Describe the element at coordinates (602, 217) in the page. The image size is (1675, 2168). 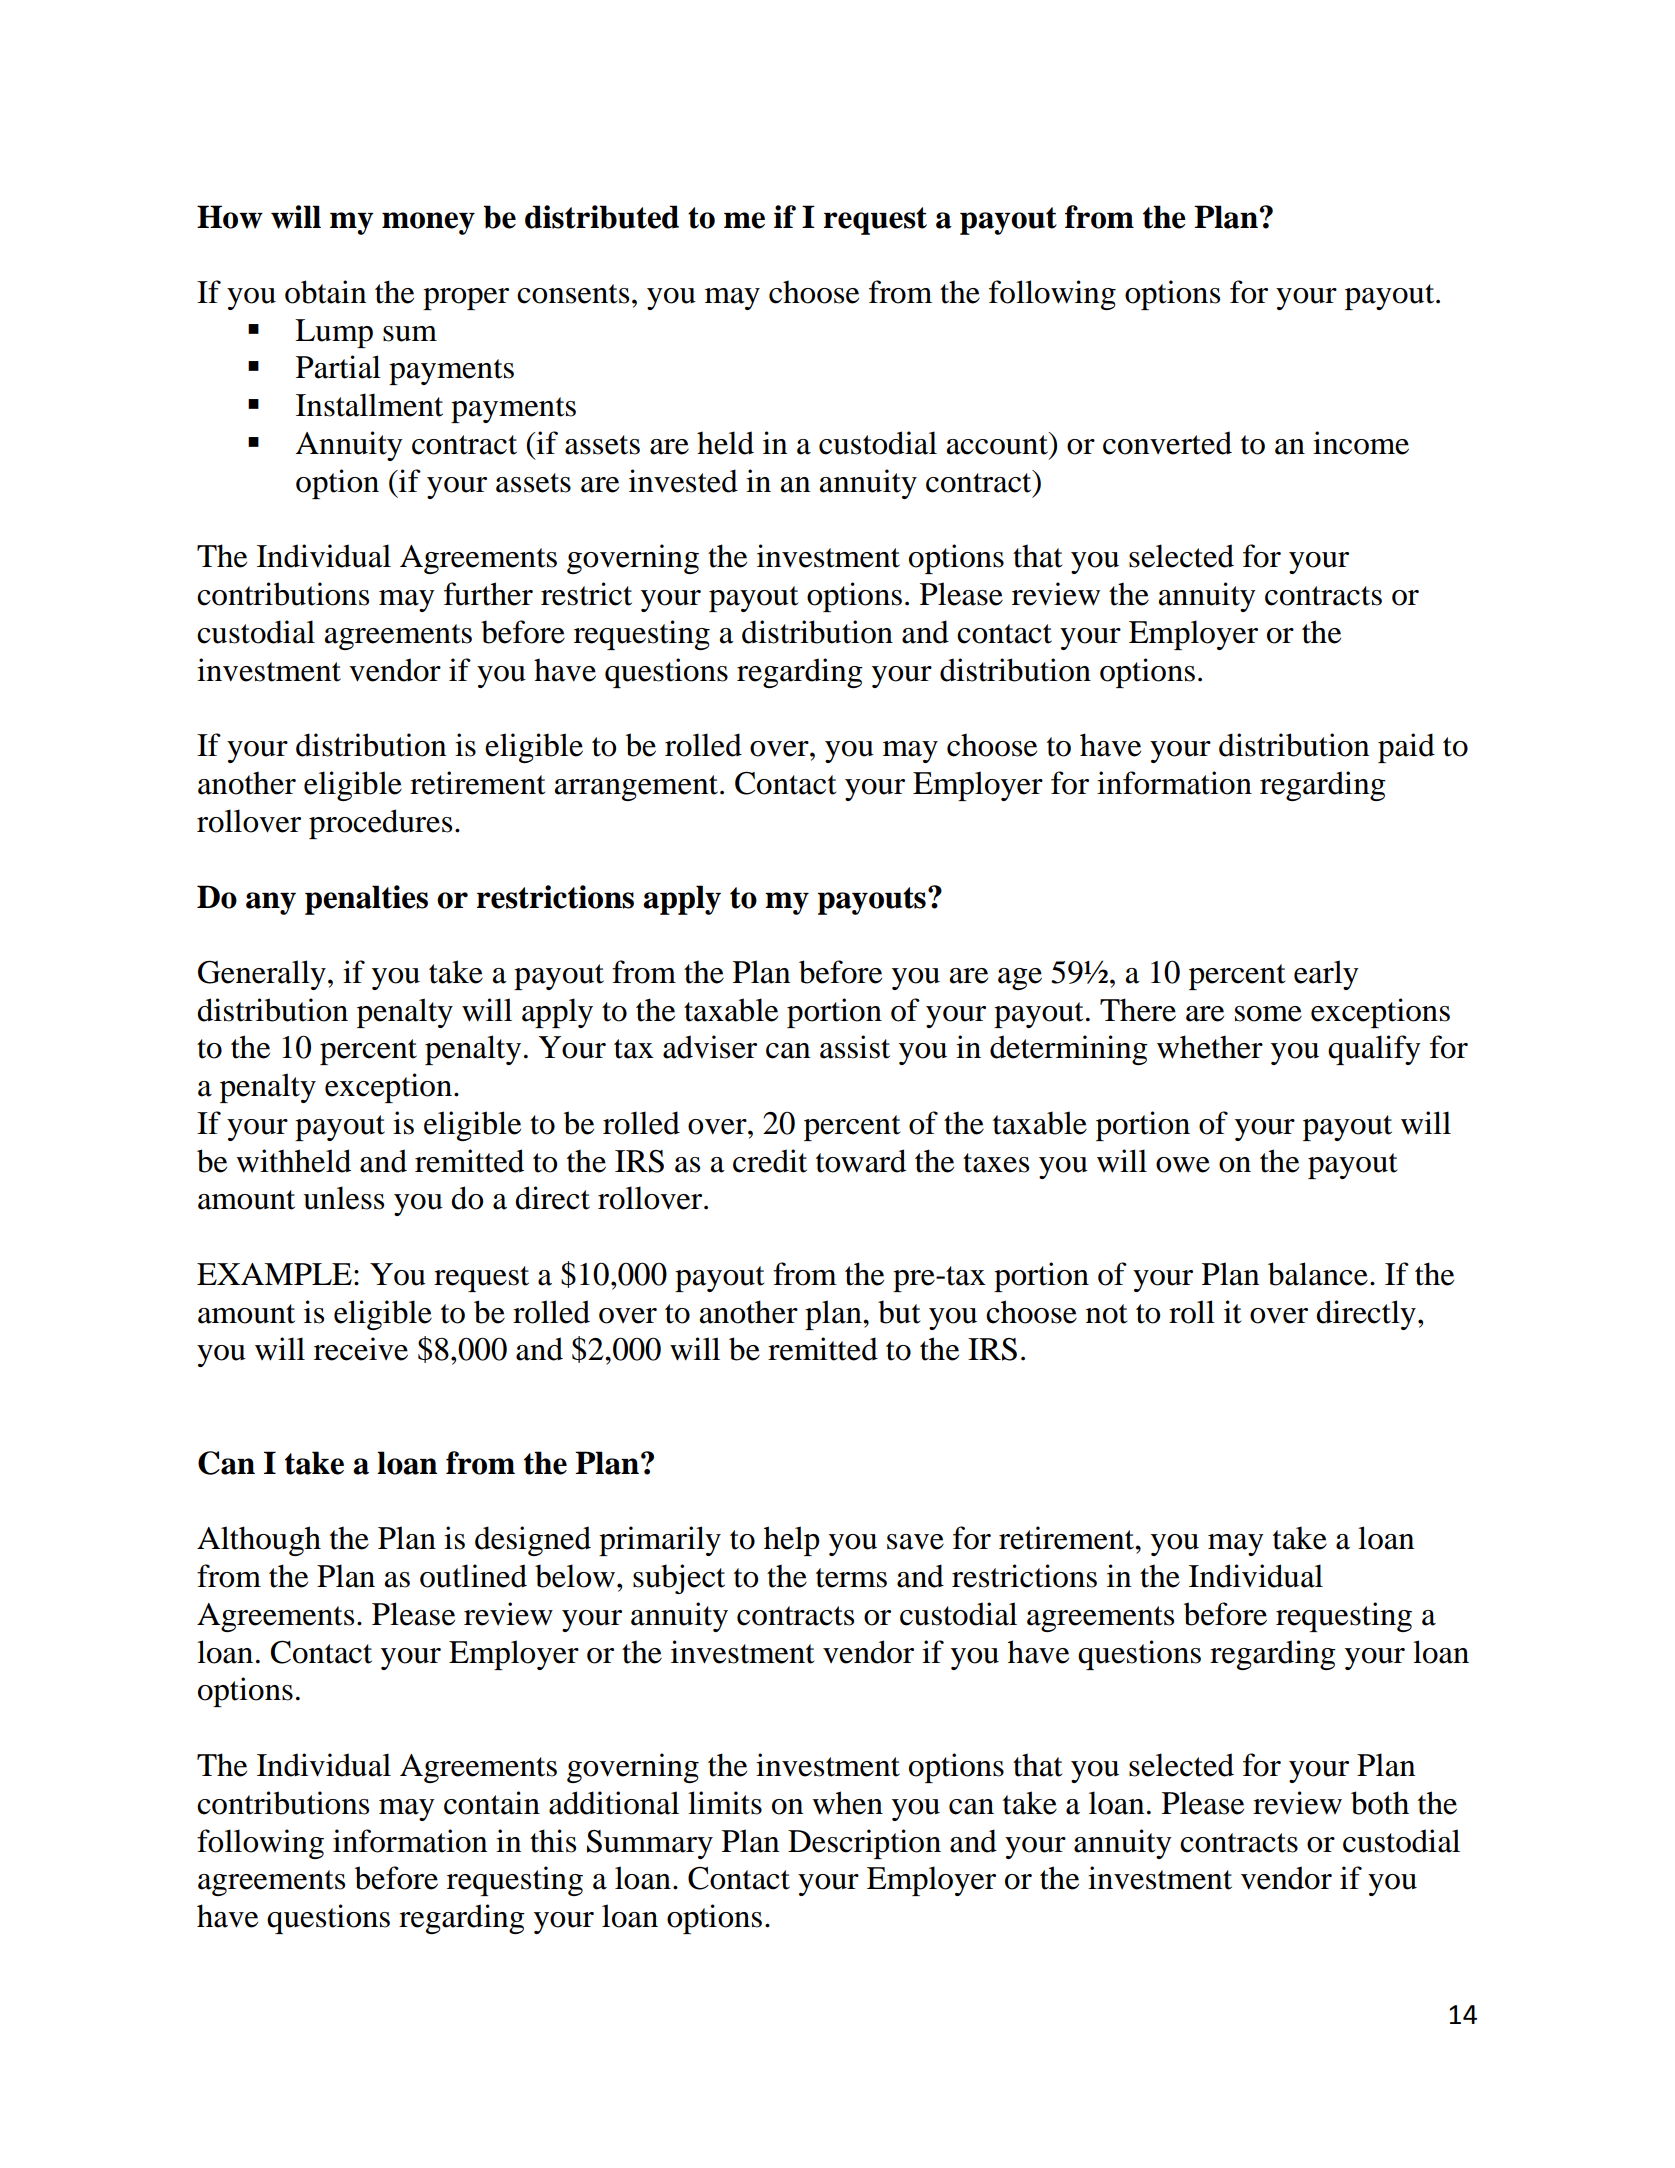
I see `distributed` at that location.
